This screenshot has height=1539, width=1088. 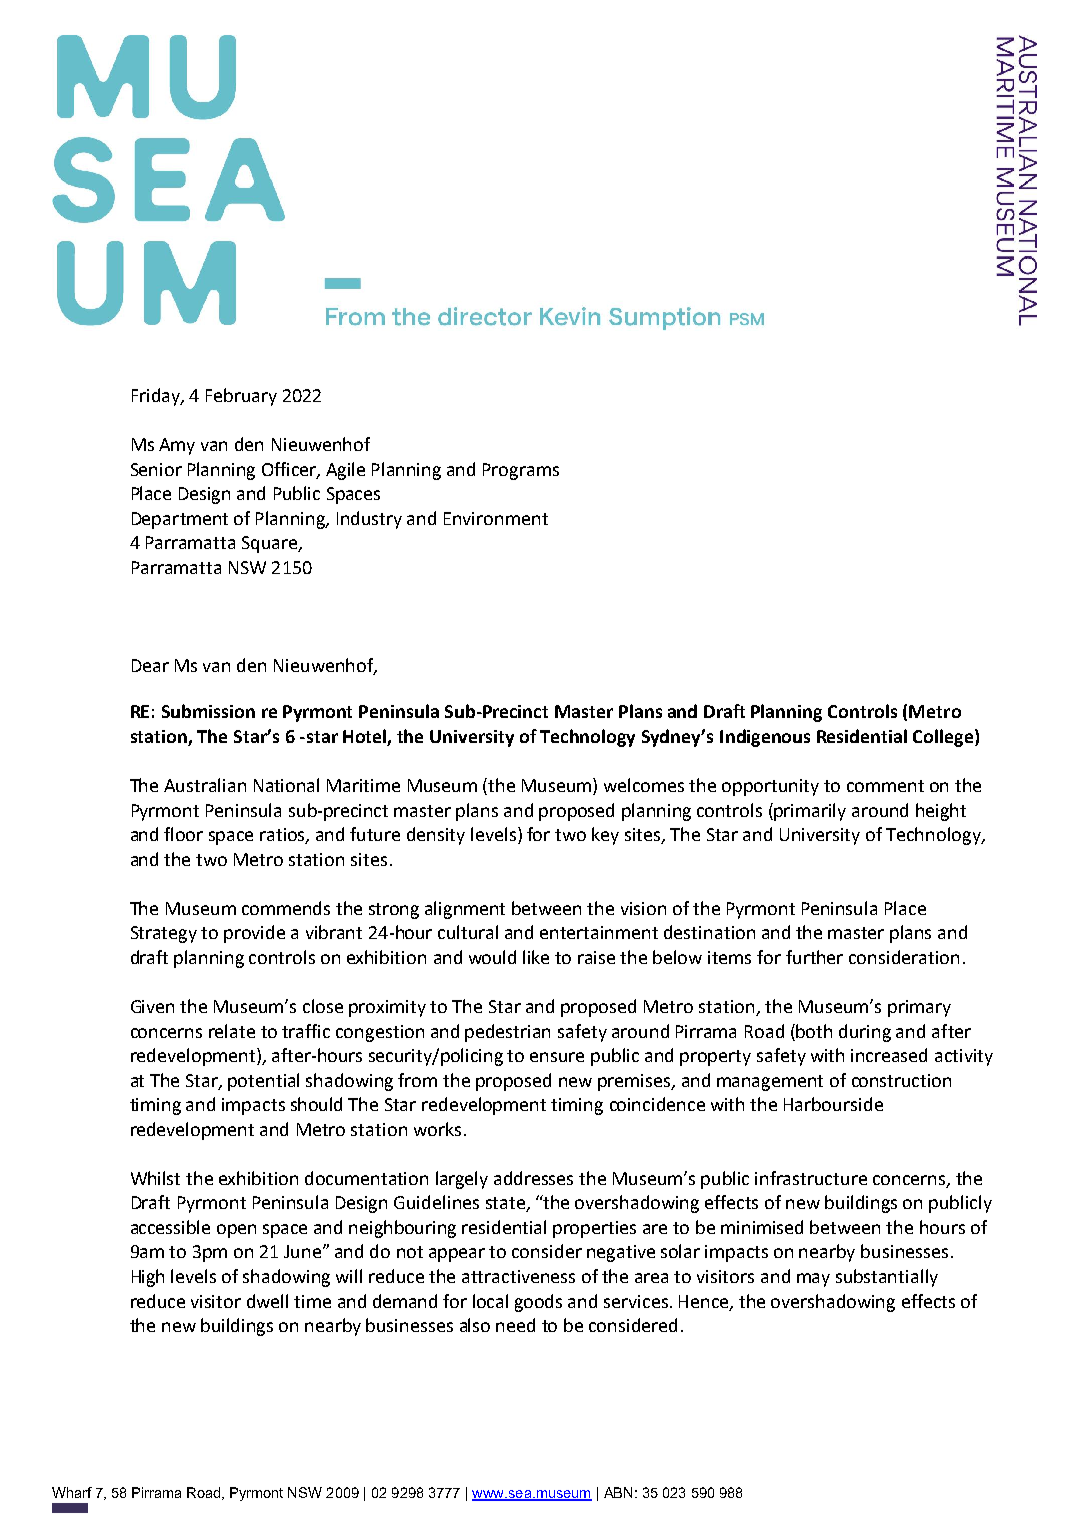 What do you see at coordinates (811, 1178) in the screenshot?
I see `infrastructure` at bounding box center [811, 1178].
